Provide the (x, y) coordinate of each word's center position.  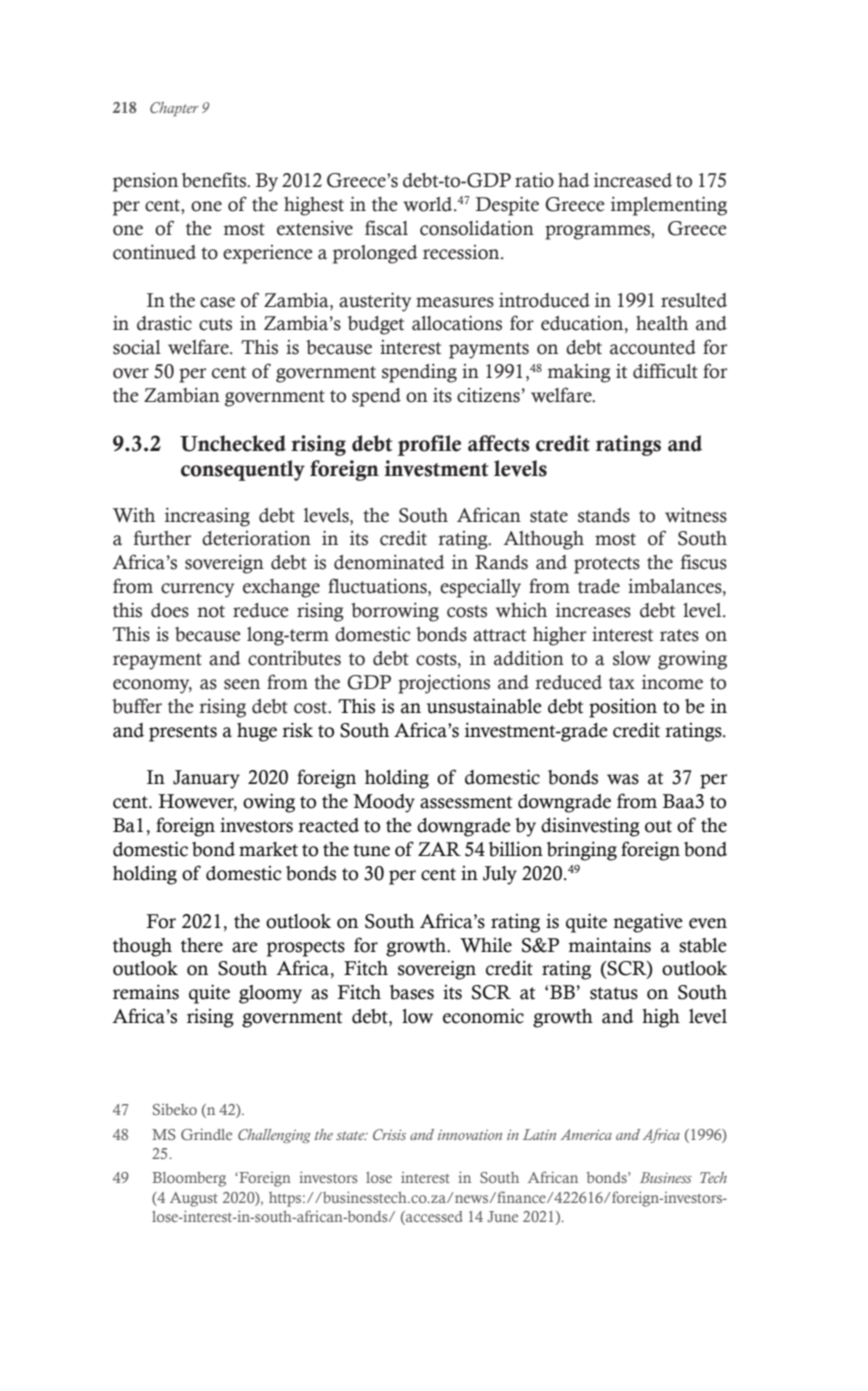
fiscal (386, 228)
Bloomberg (189, 1179)
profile (429, 445)
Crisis (389, 1134)
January (206, 779)
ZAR (439, 849)
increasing (207, 517)
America (586, 1134)
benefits (215, 180)
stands (604, 515)
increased (633, 180)
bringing (582, 851)
